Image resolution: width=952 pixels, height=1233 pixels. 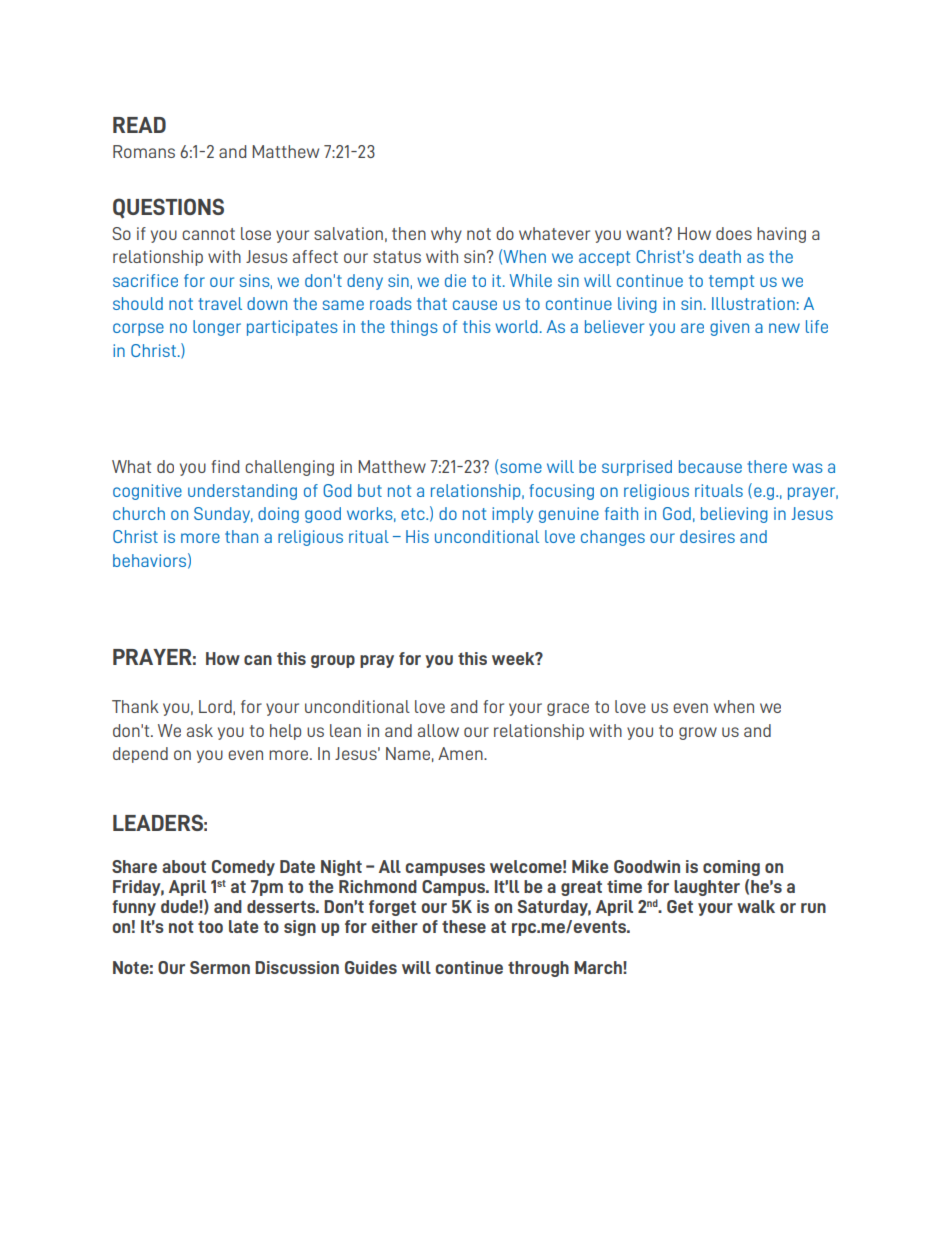 I want to click on there, so click(x=767, y=466).
